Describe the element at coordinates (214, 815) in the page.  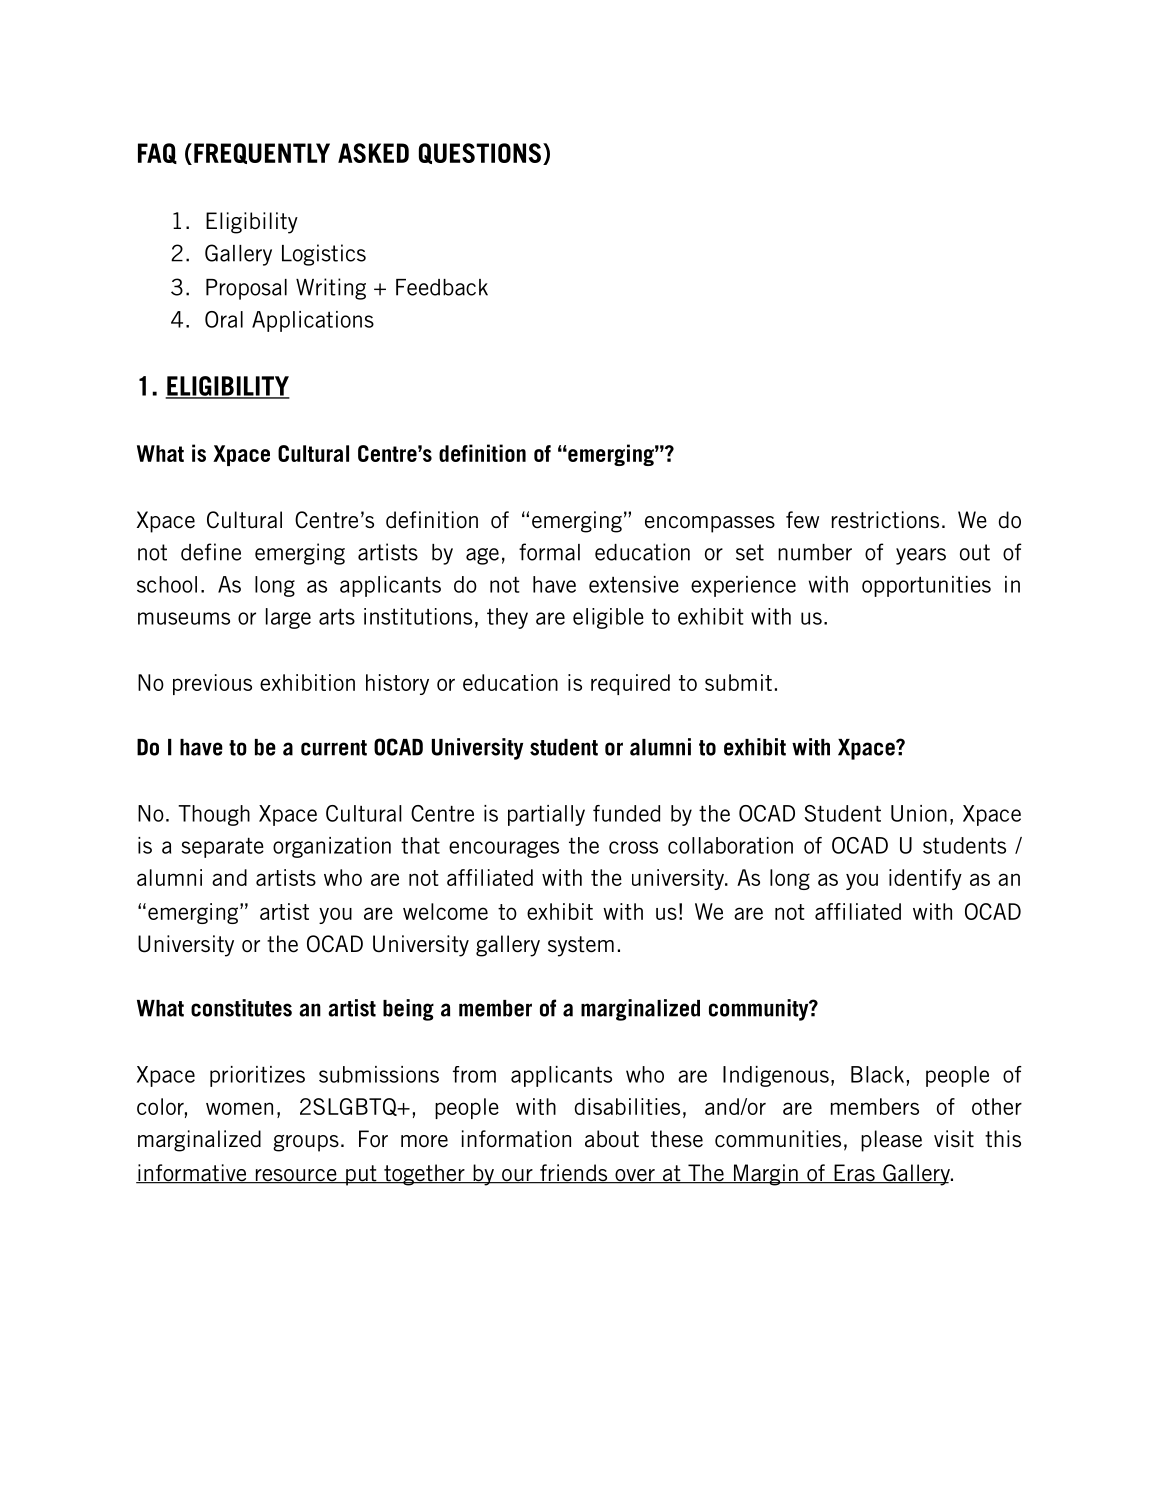
I see `Though` at that location.
